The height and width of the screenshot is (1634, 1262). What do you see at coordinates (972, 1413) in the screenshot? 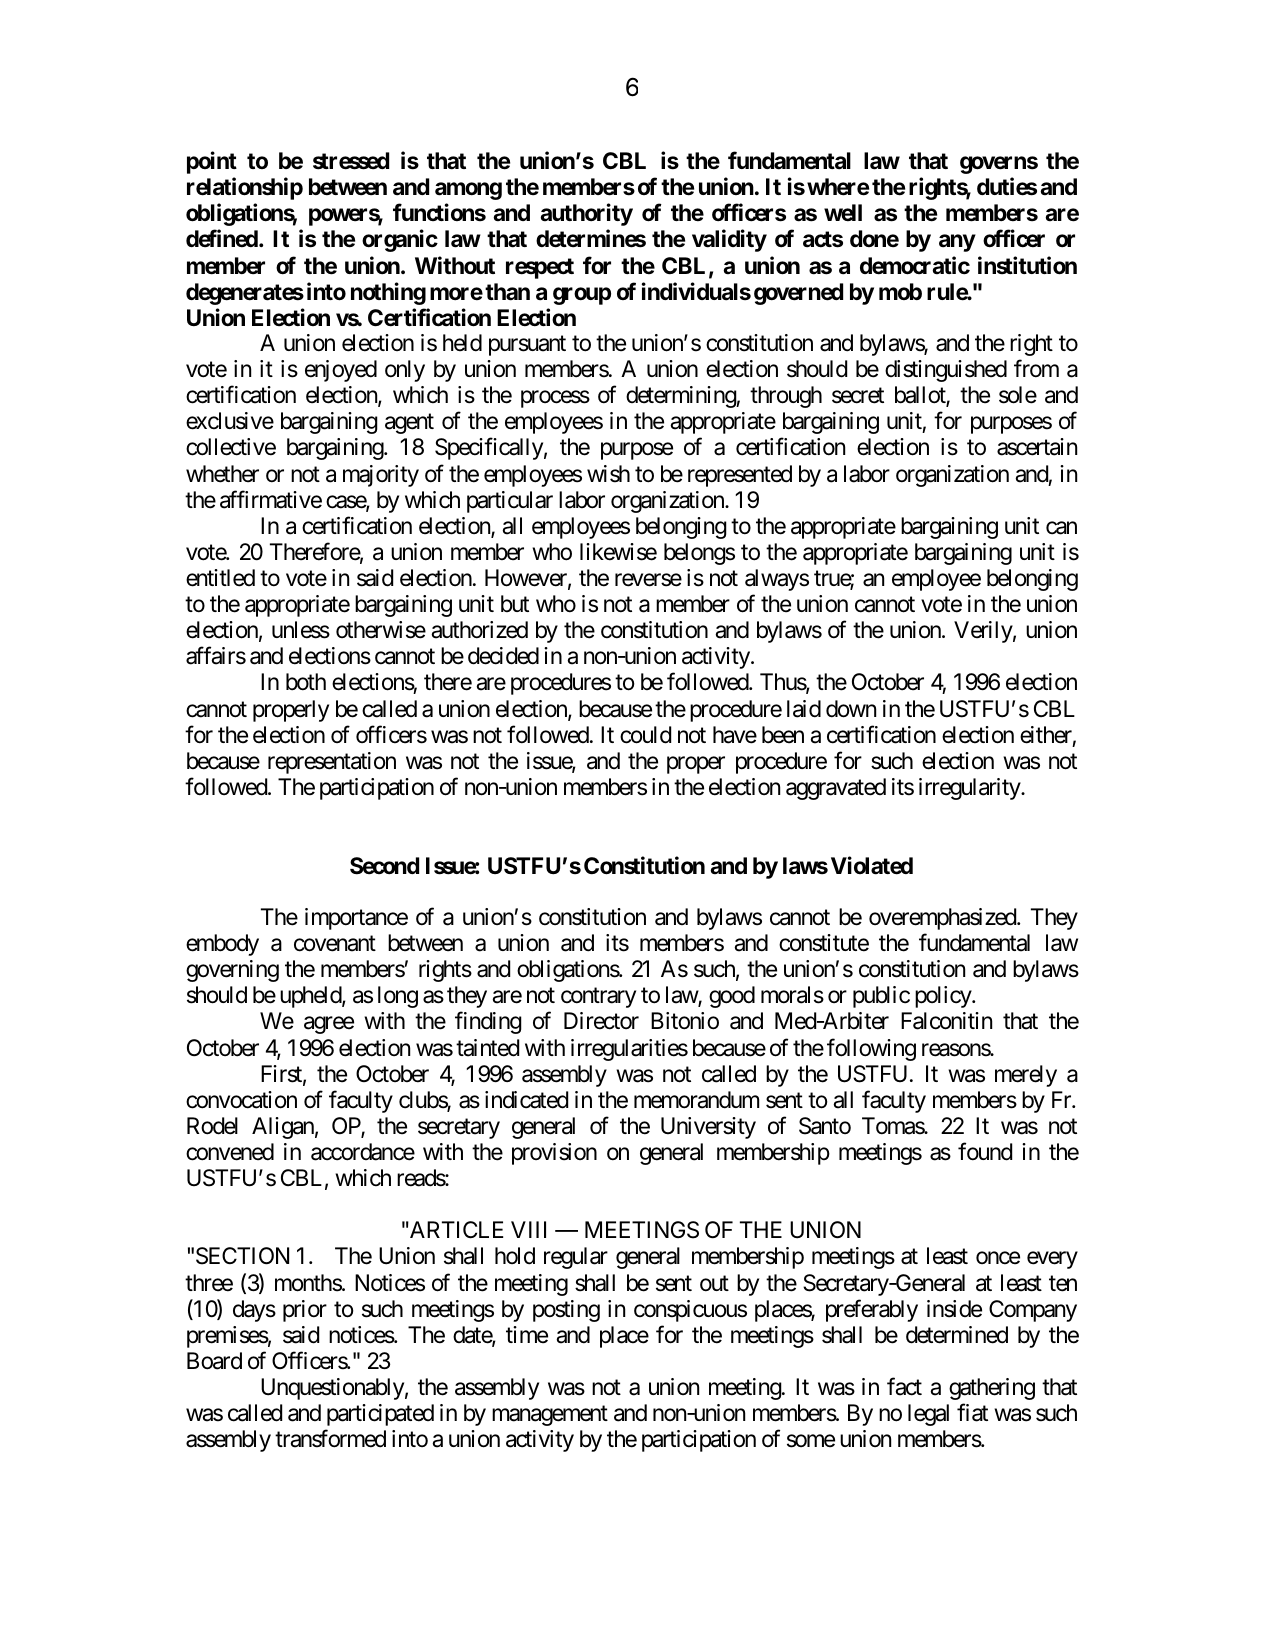
I see `fiat` at bounding box center [972, 1413].
